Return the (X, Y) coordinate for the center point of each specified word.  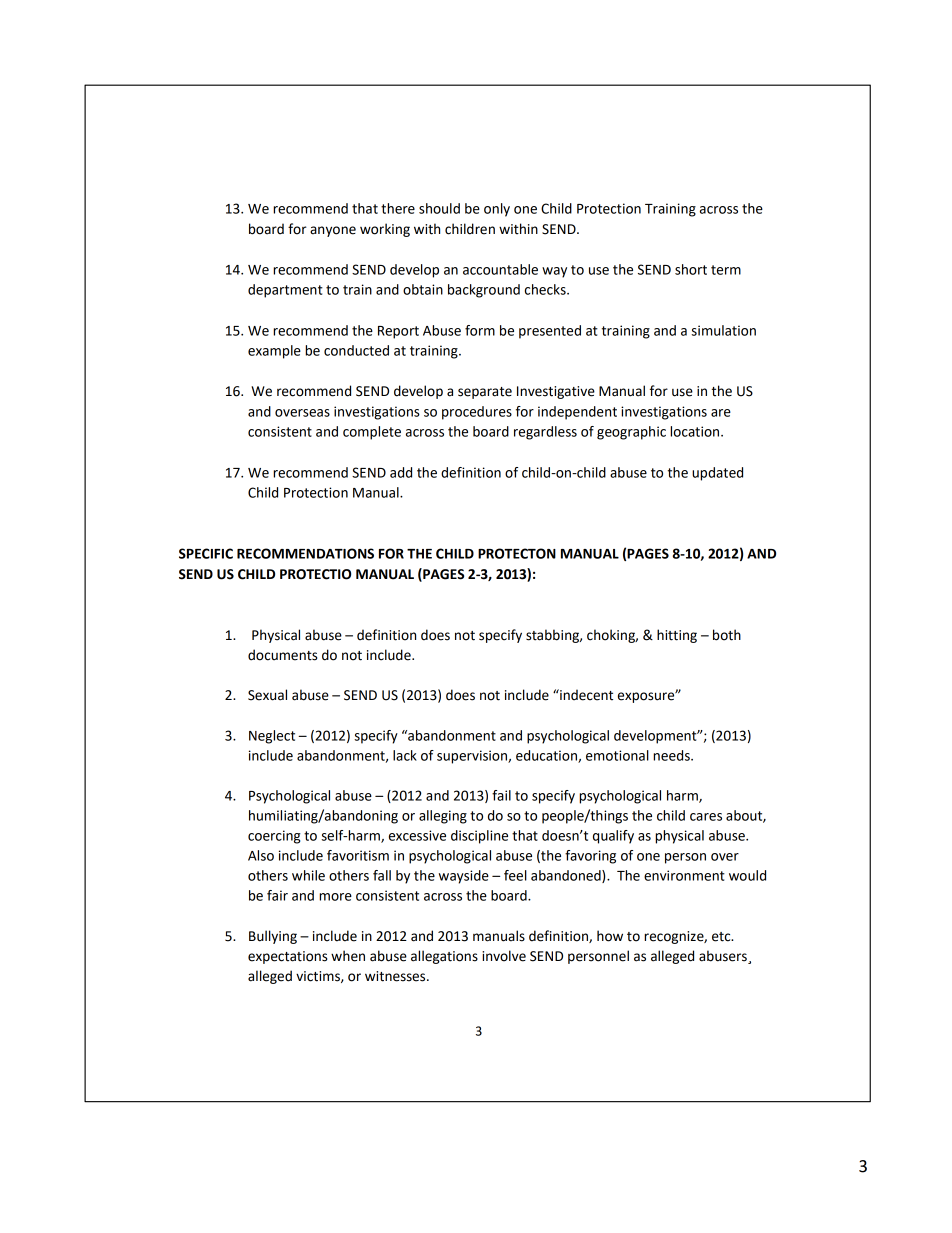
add (401, 472)
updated (717, 474)
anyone (333, 231)
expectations (287, 957)
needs (672, 755)
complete (372, 433)
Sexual (267, 695)
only (497, 210)
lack (405, 755)
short (691, 269)
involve (504, 956)
